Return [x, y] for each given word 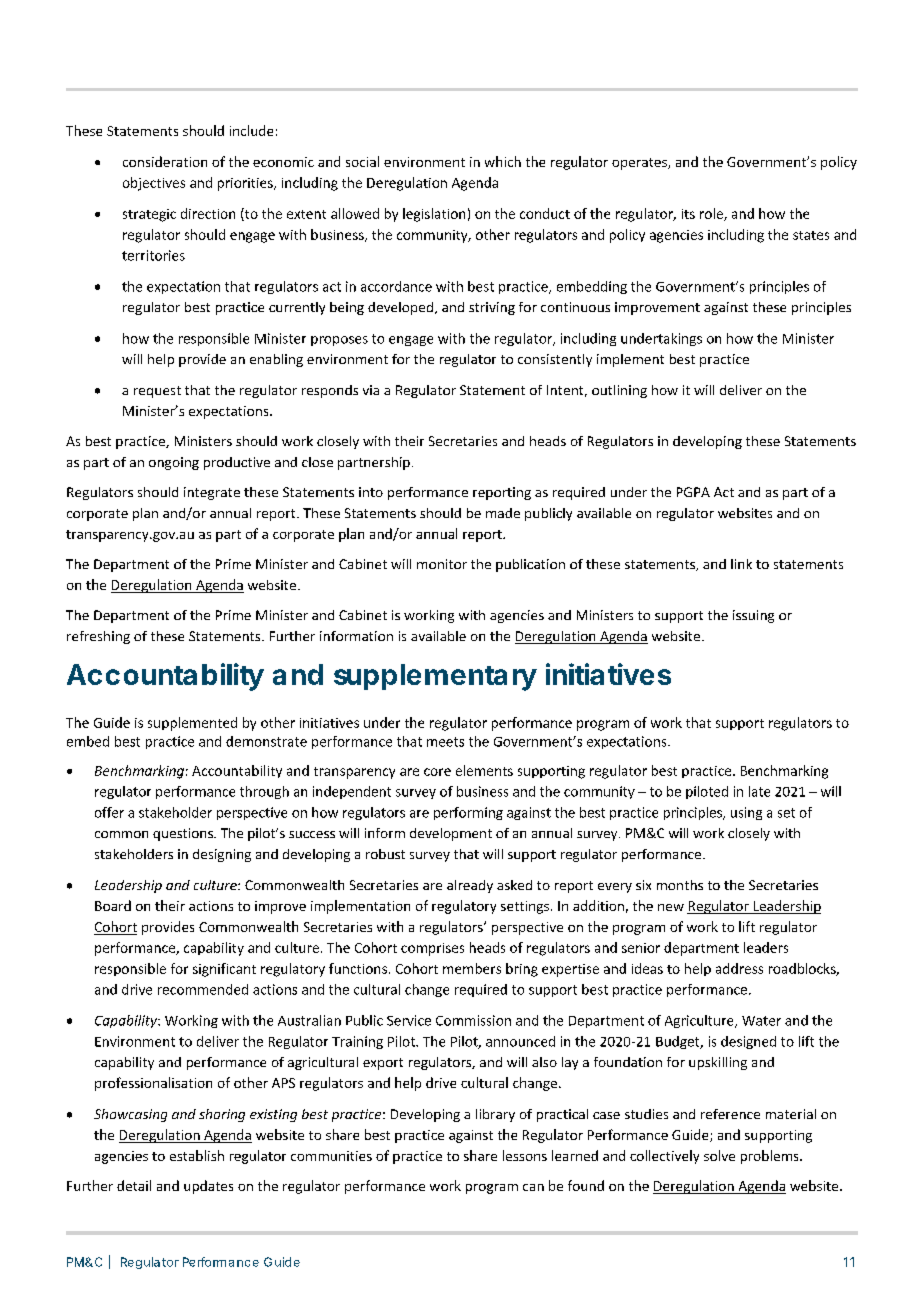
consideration [165, 161]
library [495, 1115]
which [503, 161]
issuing [753, 616]
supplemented [192, 724]
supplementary [435, 677]
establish [197, 1155]
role [712, 214]
